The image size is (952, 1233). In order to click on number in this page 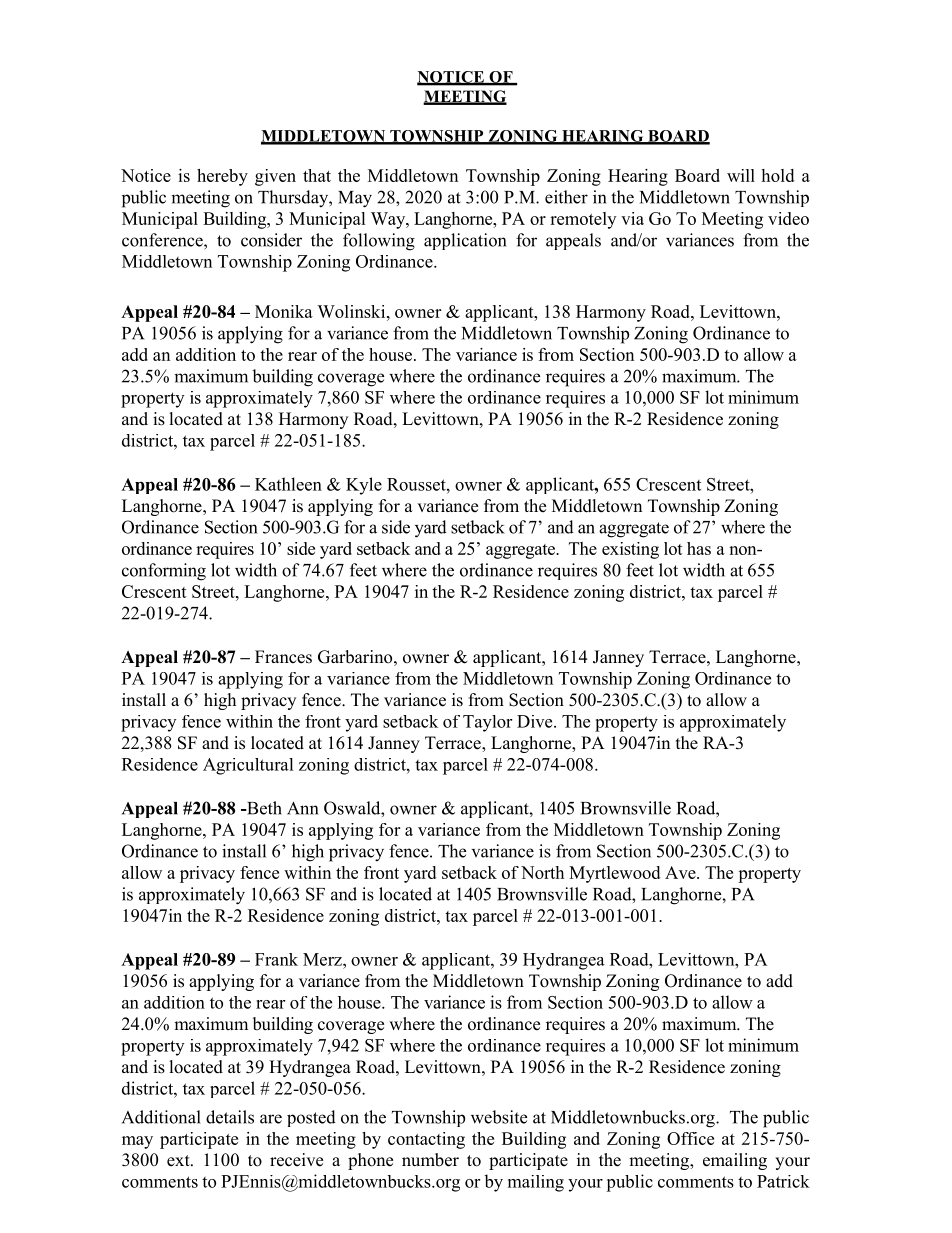, I will do `click(430, 1160)`.
